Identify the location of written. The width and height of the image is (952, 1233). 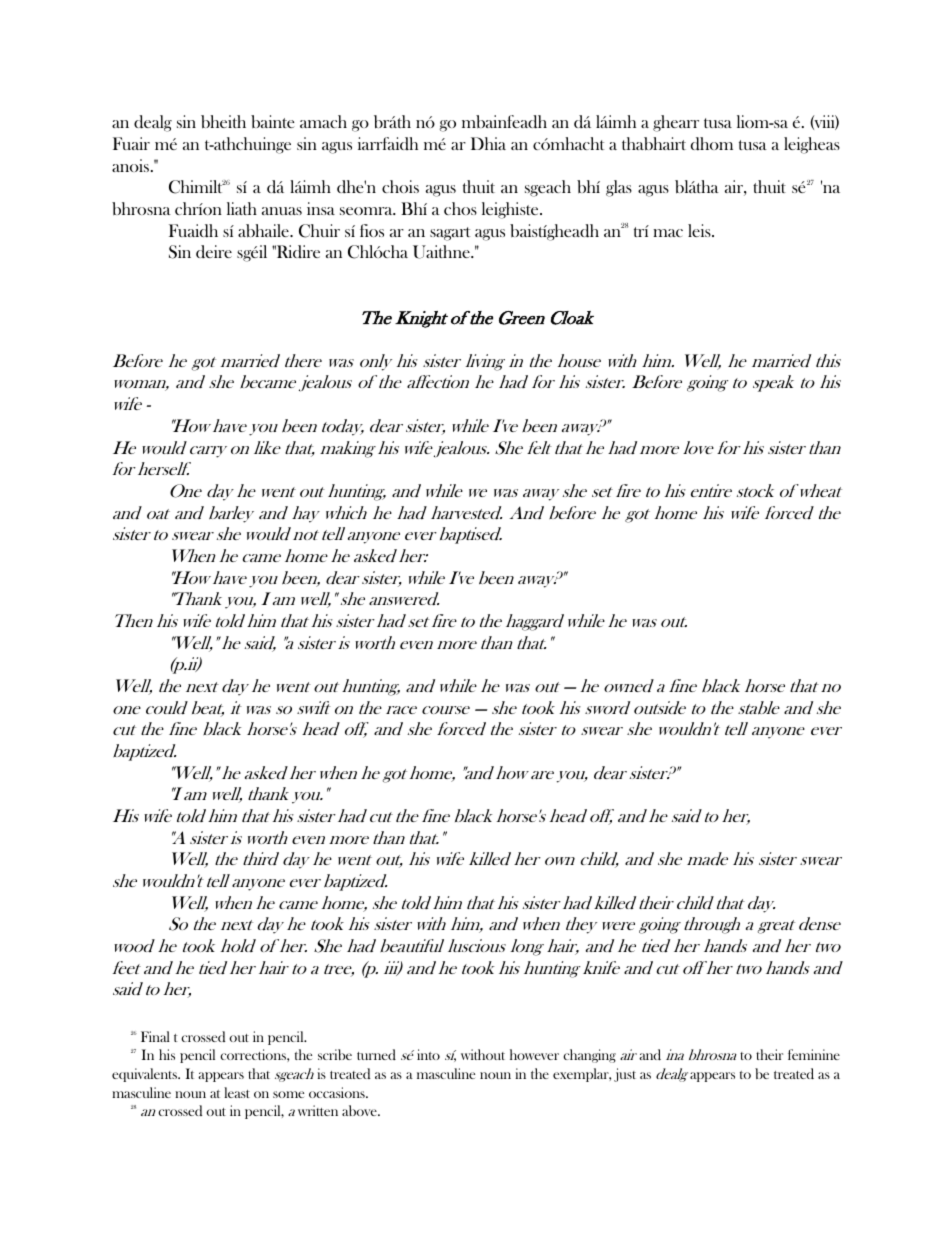
(318, 1110).
